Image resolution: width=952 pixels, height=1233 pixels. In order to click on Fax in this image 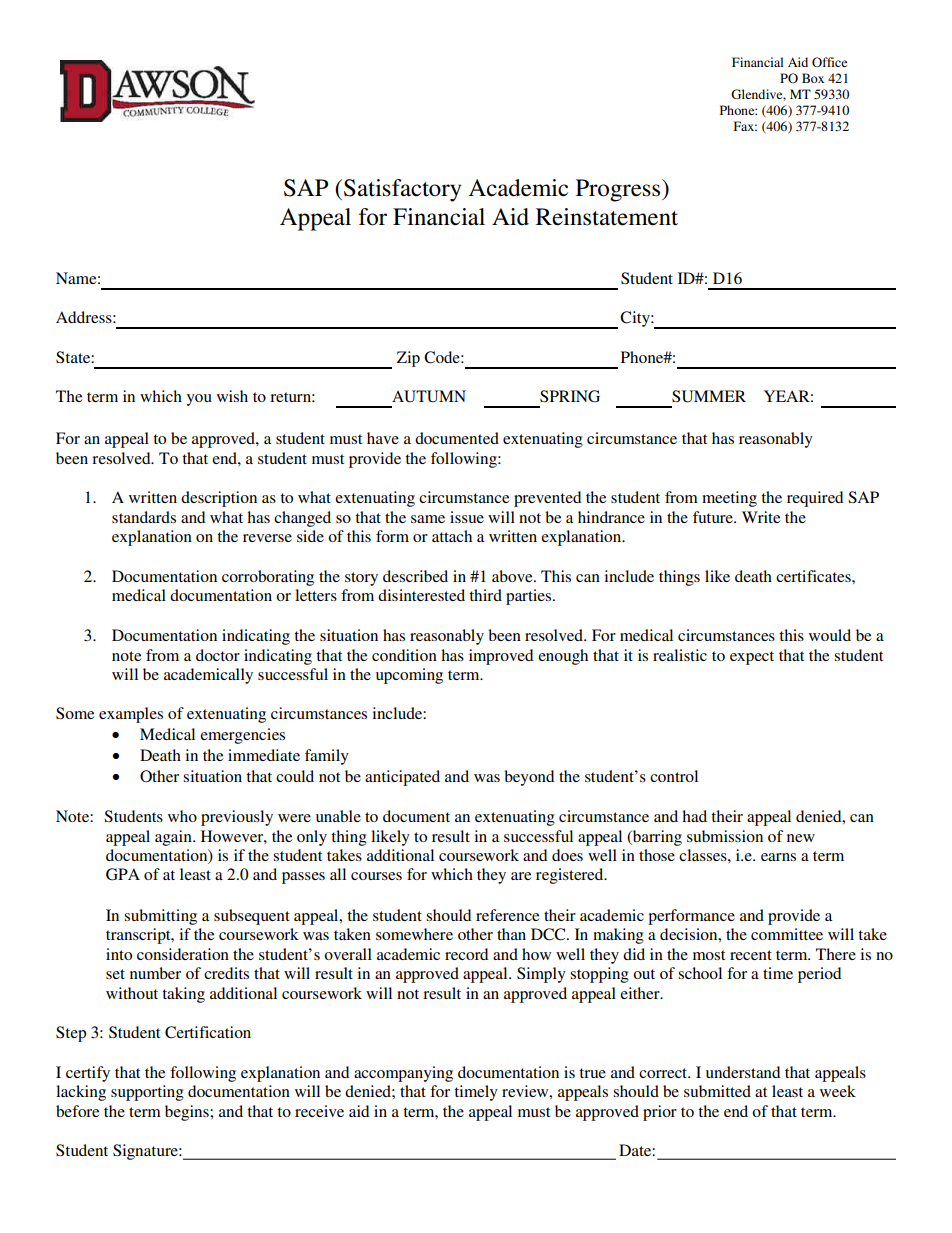, I will do `click(745, 126)`.
